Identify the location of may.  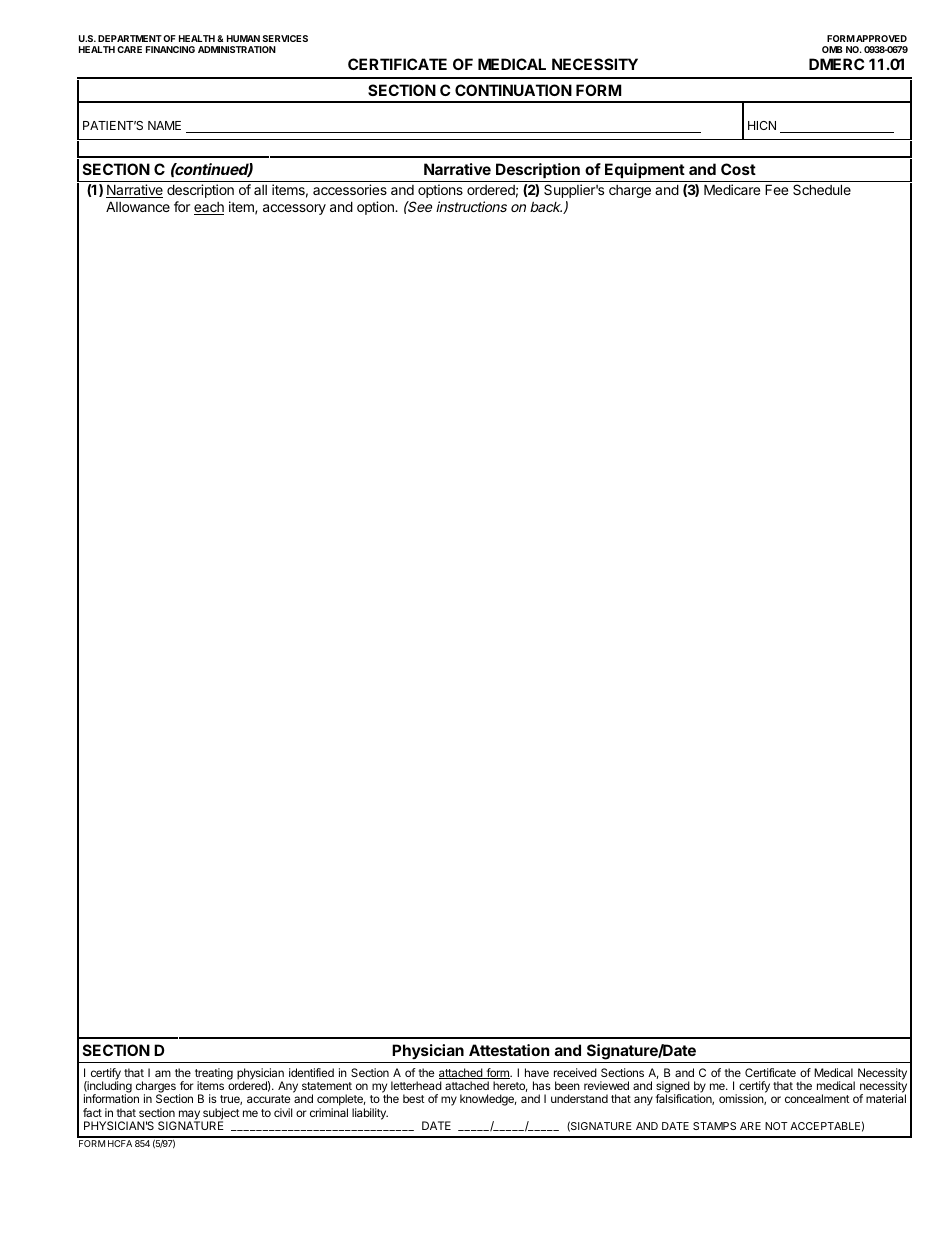
(190, 1116).
